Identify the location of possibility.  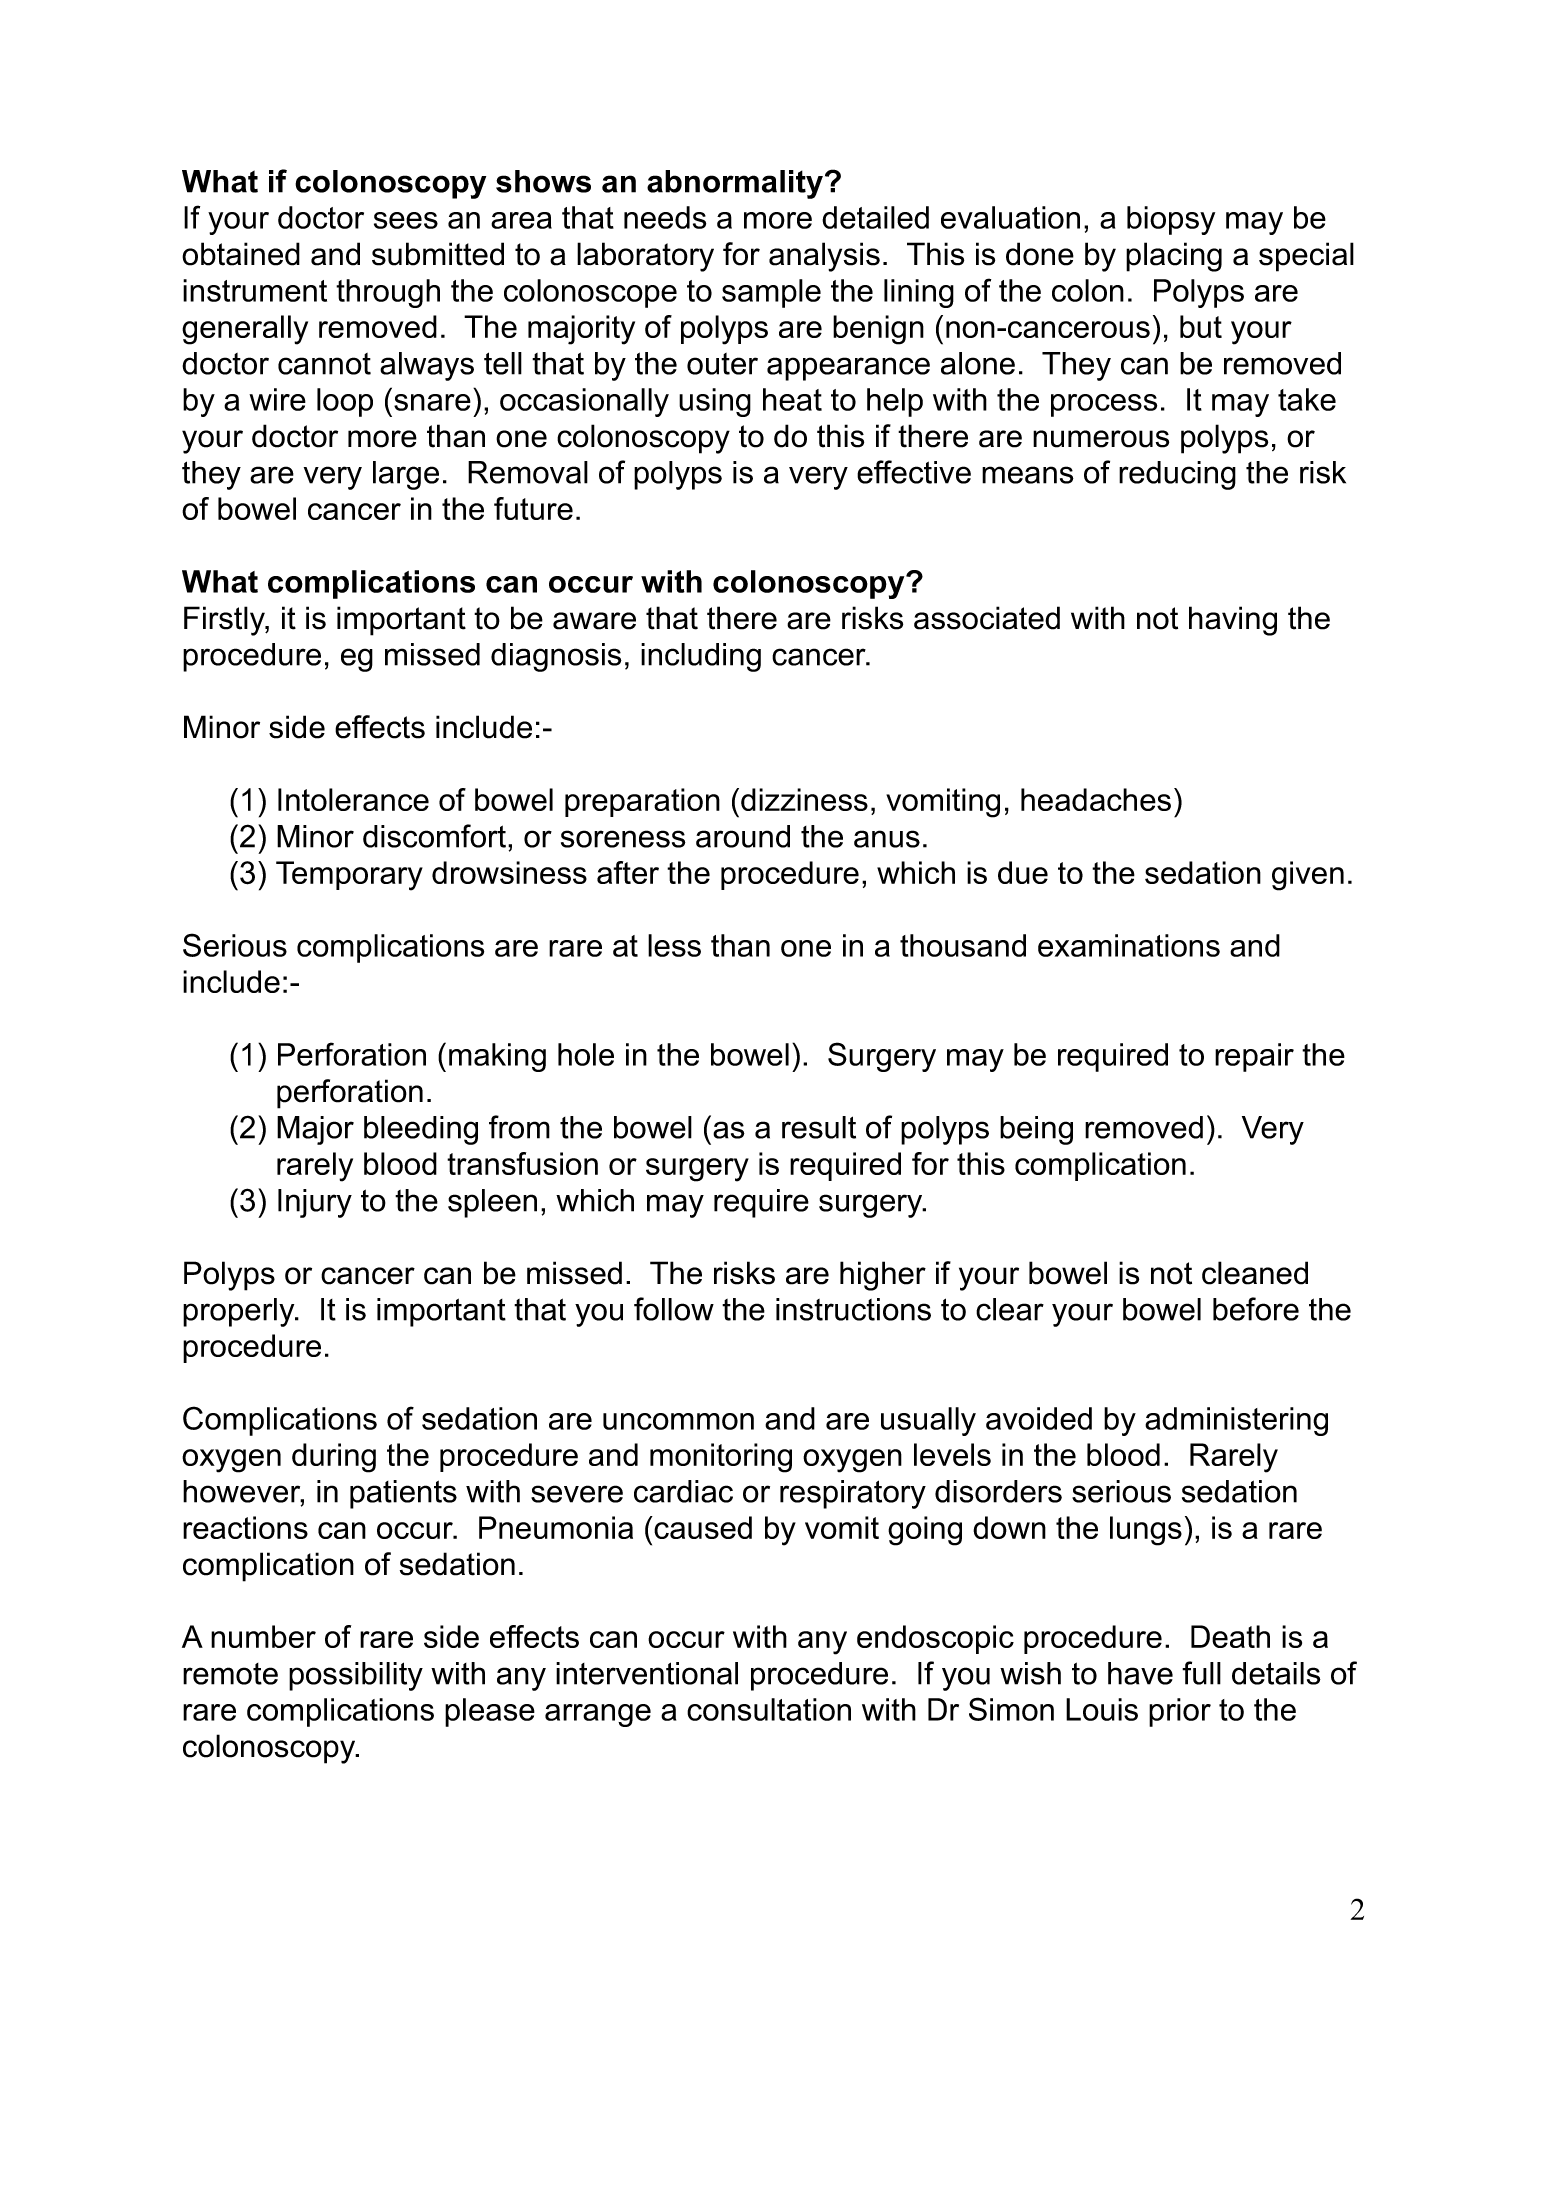
(356, 1676).
